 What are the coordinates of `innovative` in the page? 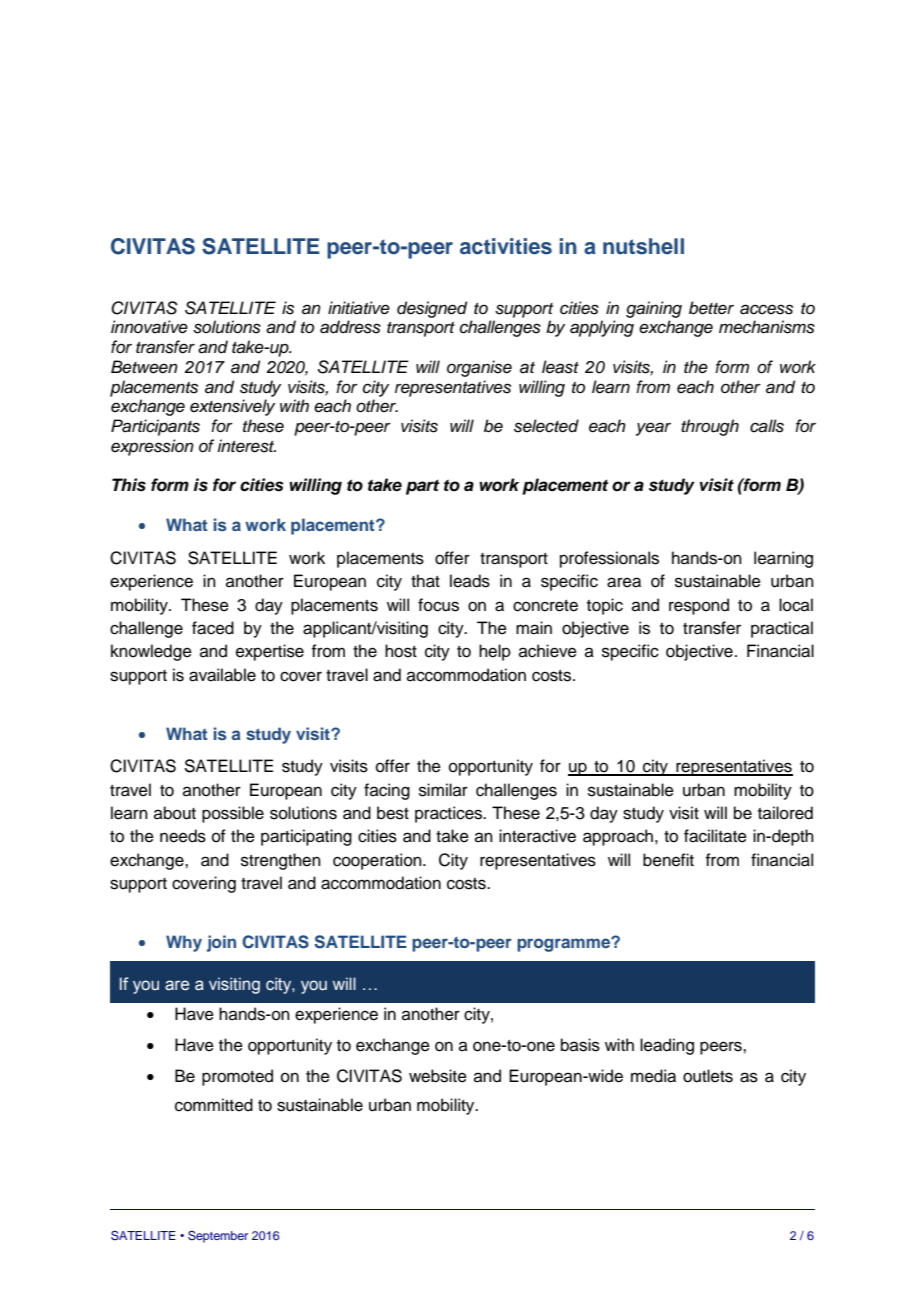 It's located at (149, 327).
